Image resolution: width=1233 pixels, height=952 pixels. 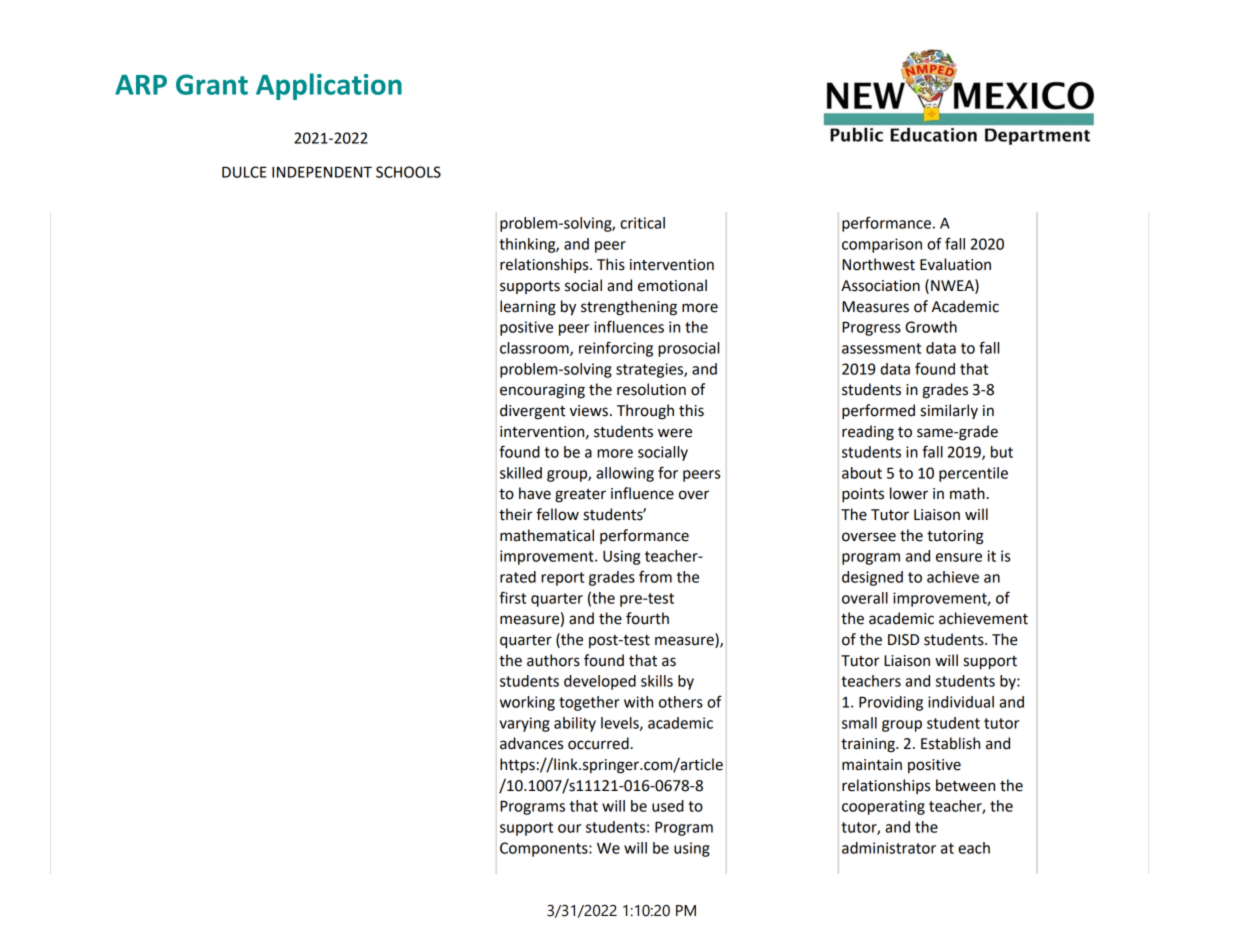 I want to click on DULCE, so click(x=244, y=172).
